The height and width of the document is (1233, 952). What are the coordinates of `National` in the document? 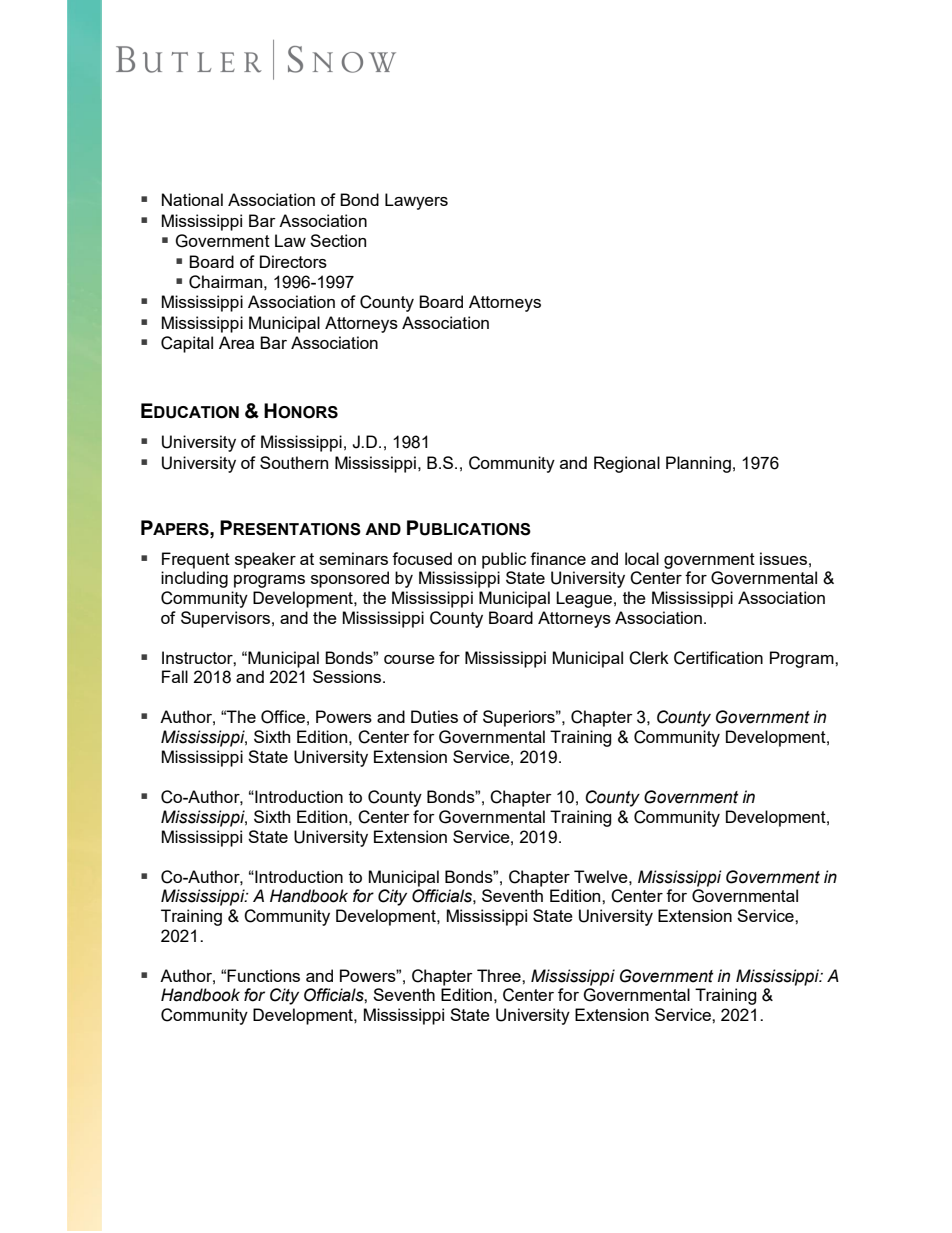 It's located at (192, 199).
